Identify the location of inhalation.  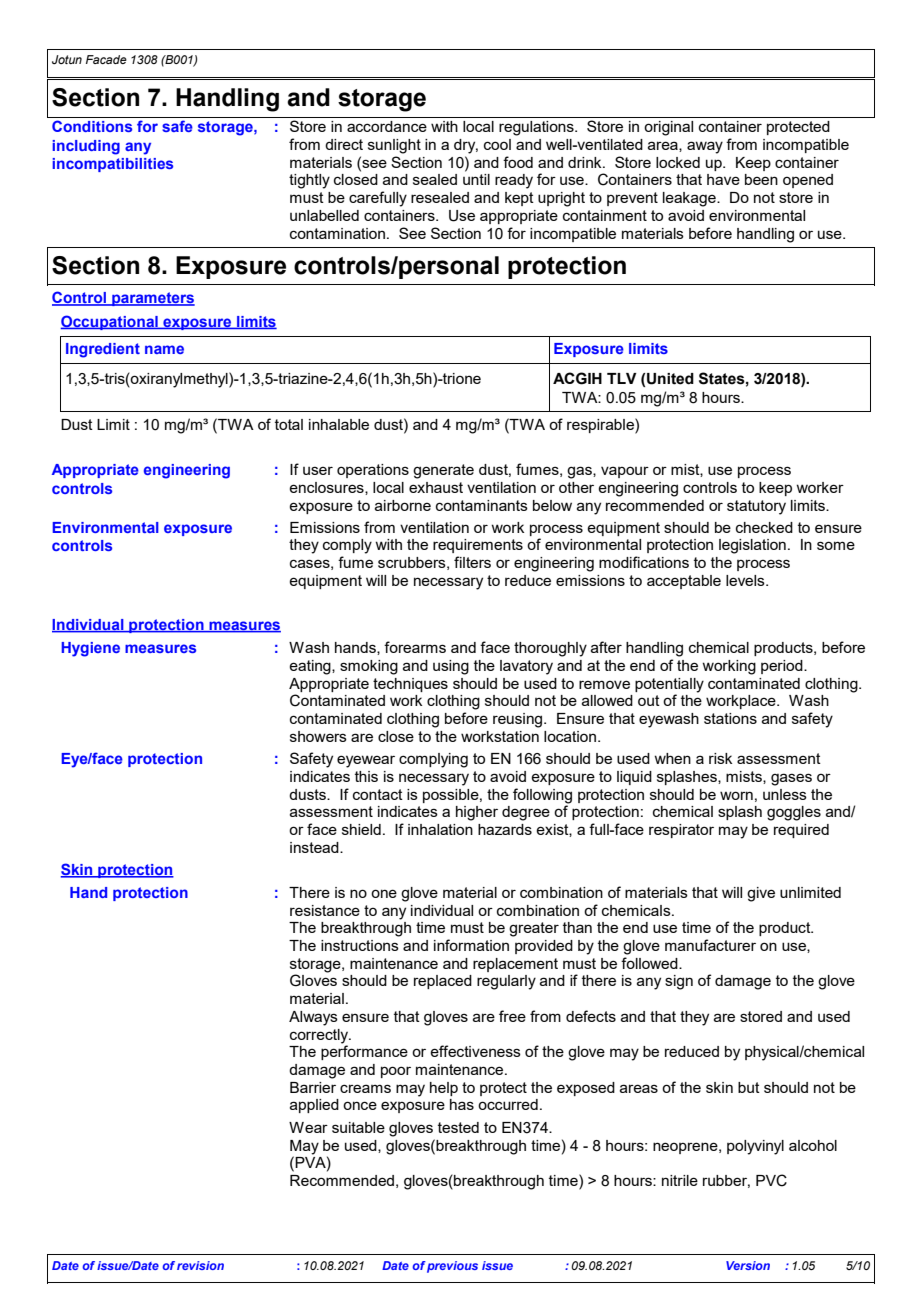
(440, 829).
